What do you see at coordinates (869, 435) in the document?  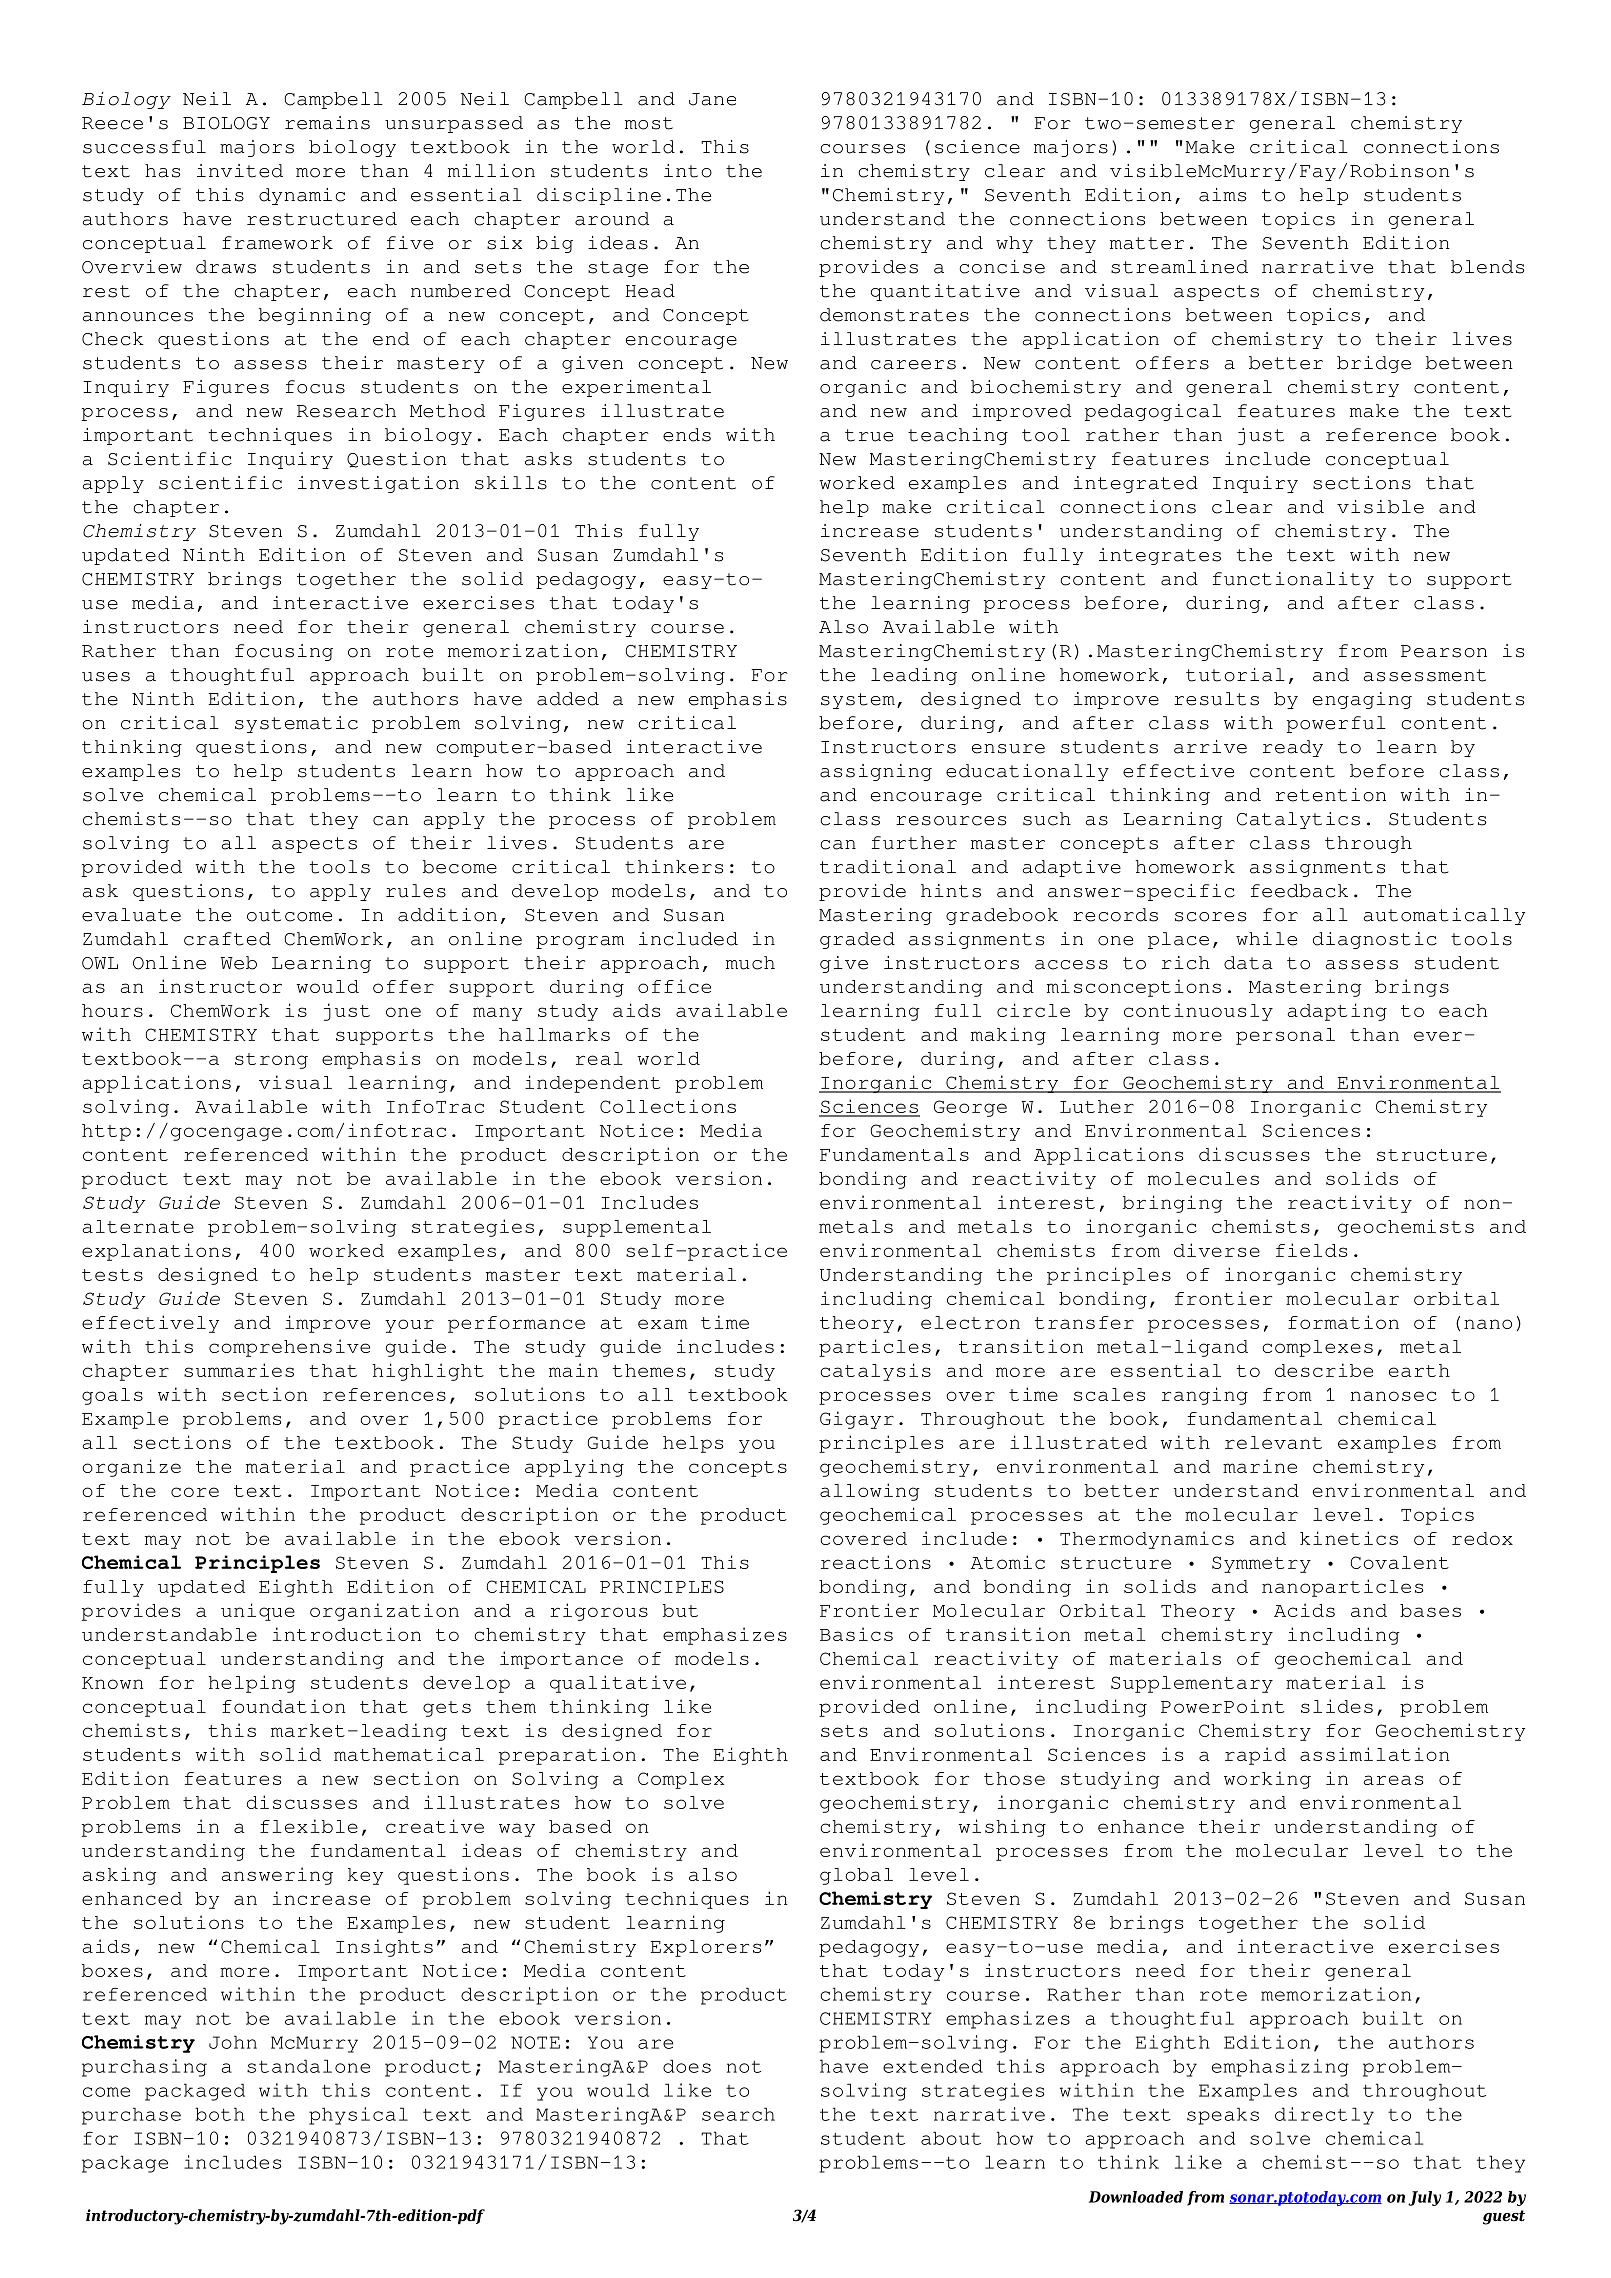 I see `true` at bounding box center [869, 435].
